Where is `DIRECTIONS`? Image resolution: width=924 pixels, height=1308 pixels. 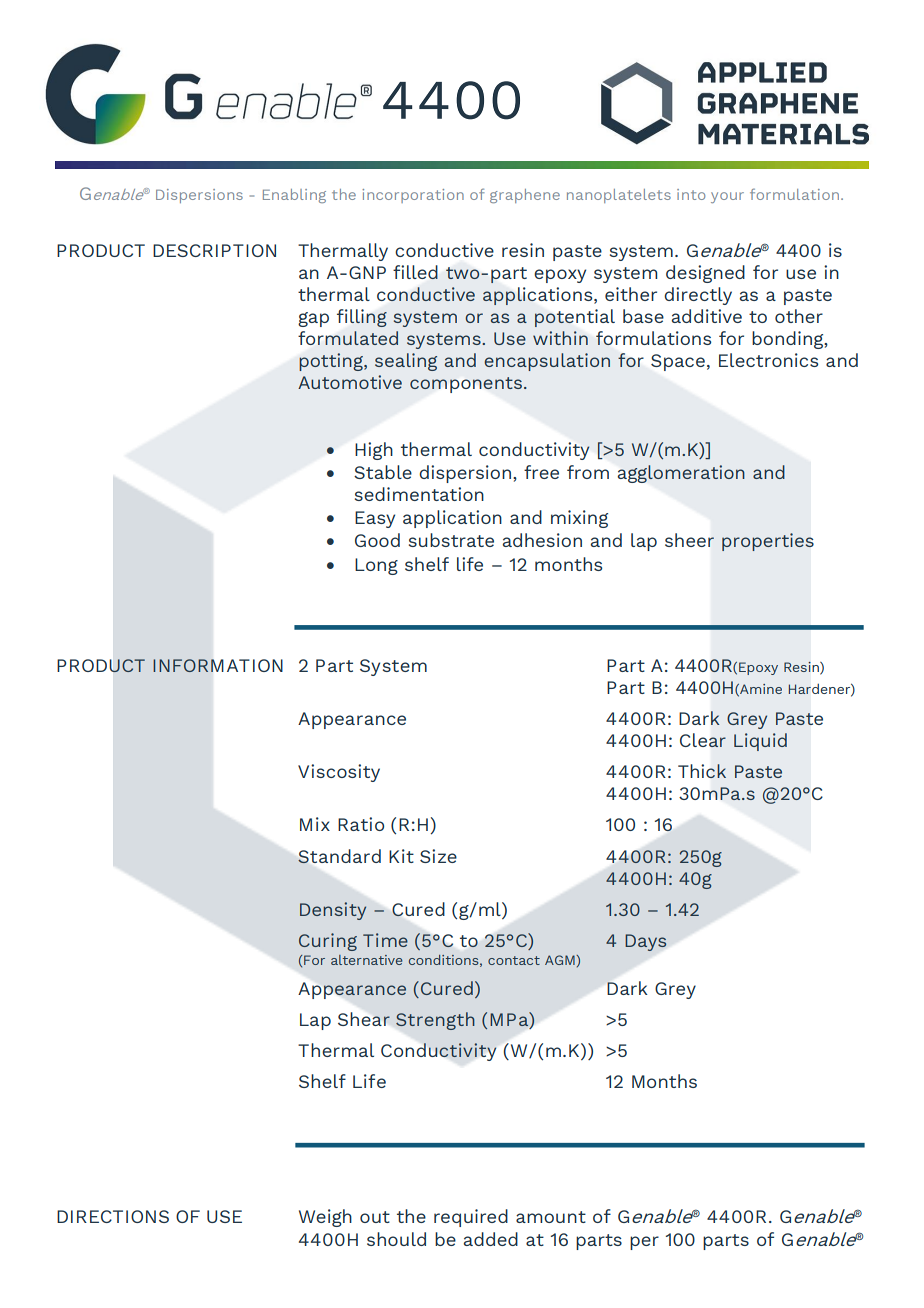 DIRECTIONS is located at coordinates (113, 1216).
